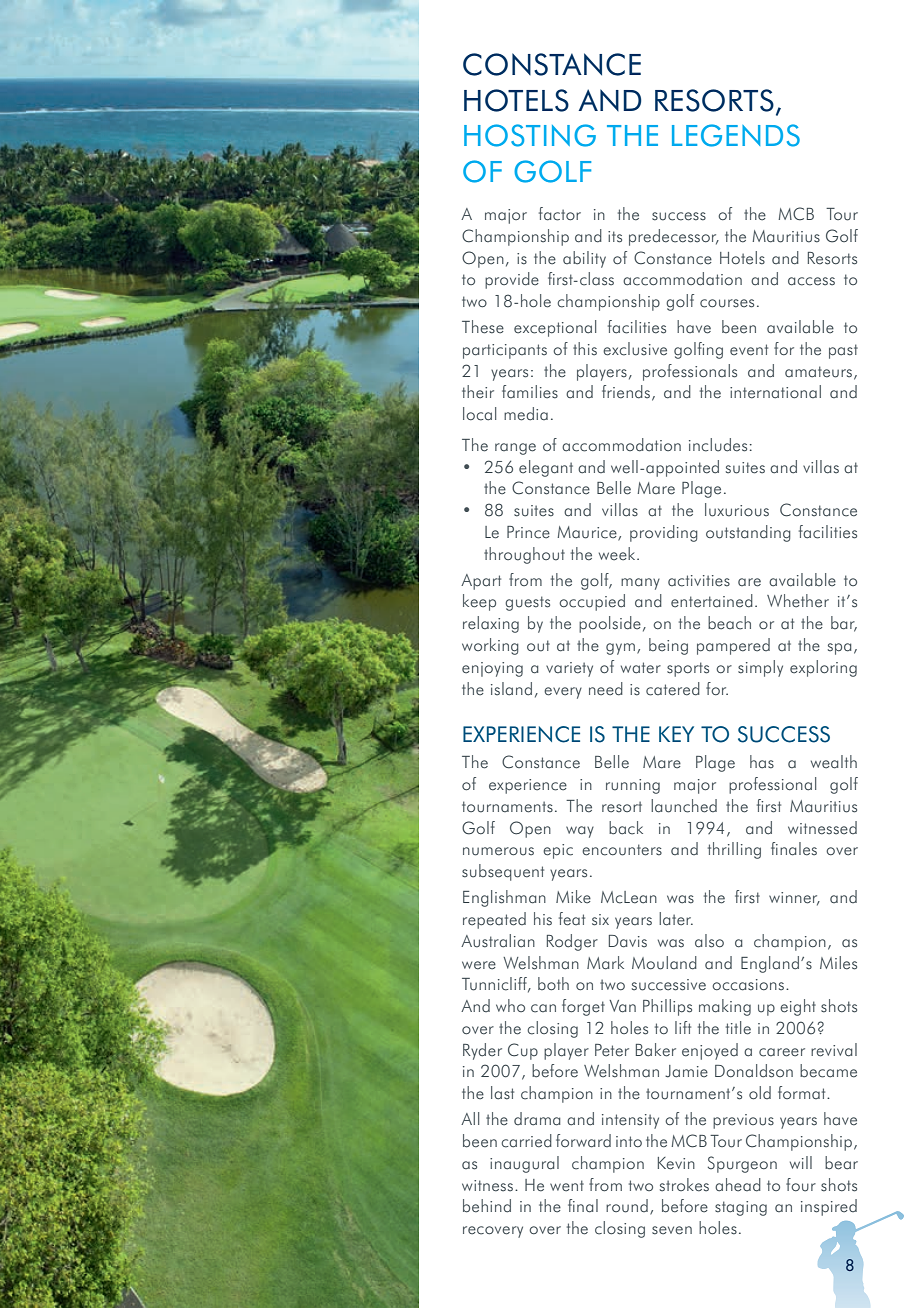 This screenshot has height=1308, width=924. I want to click on numerous, so click(498, 851).
